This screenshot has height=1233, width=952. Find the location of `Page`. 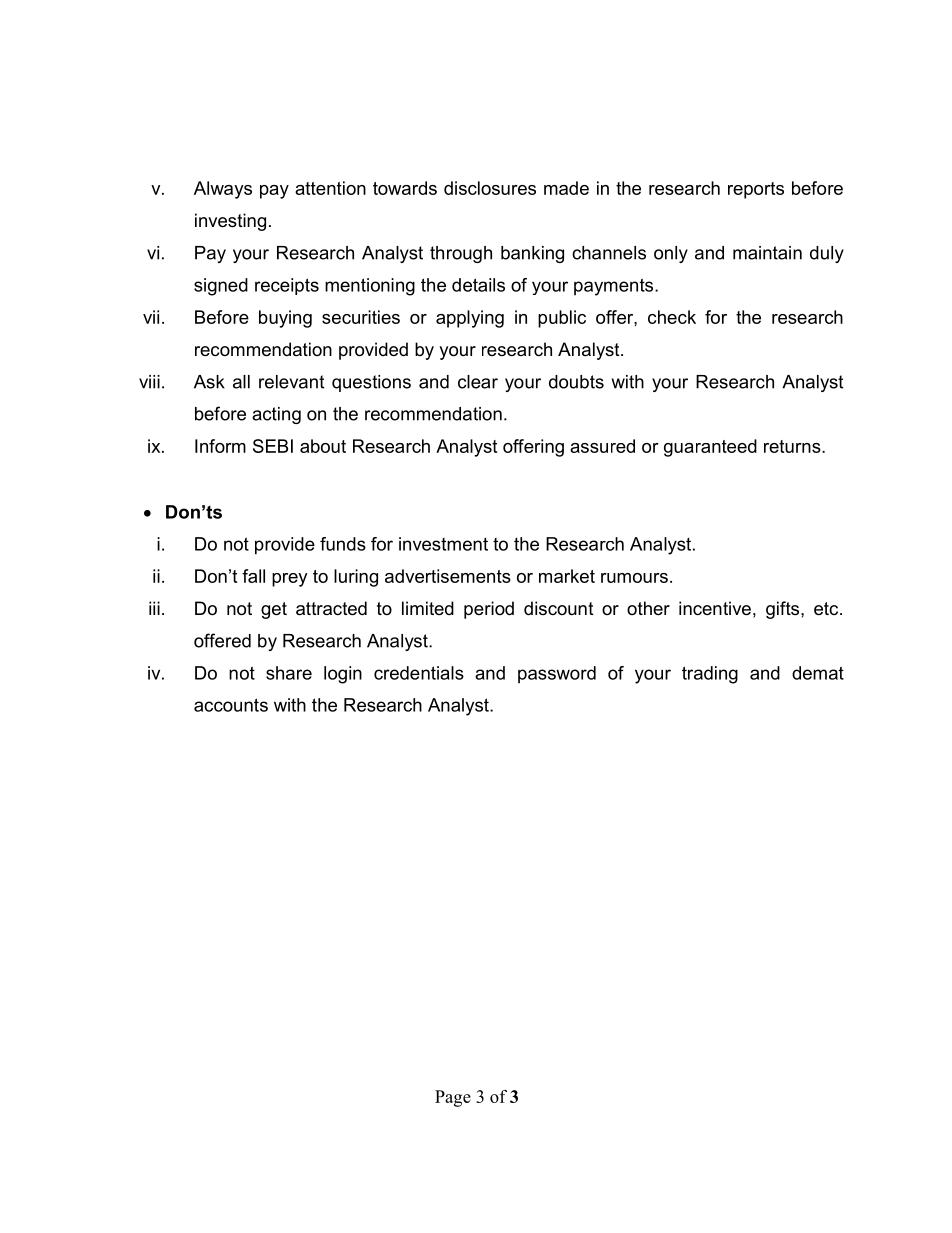

Page is located at coordinates (453, 1098).
